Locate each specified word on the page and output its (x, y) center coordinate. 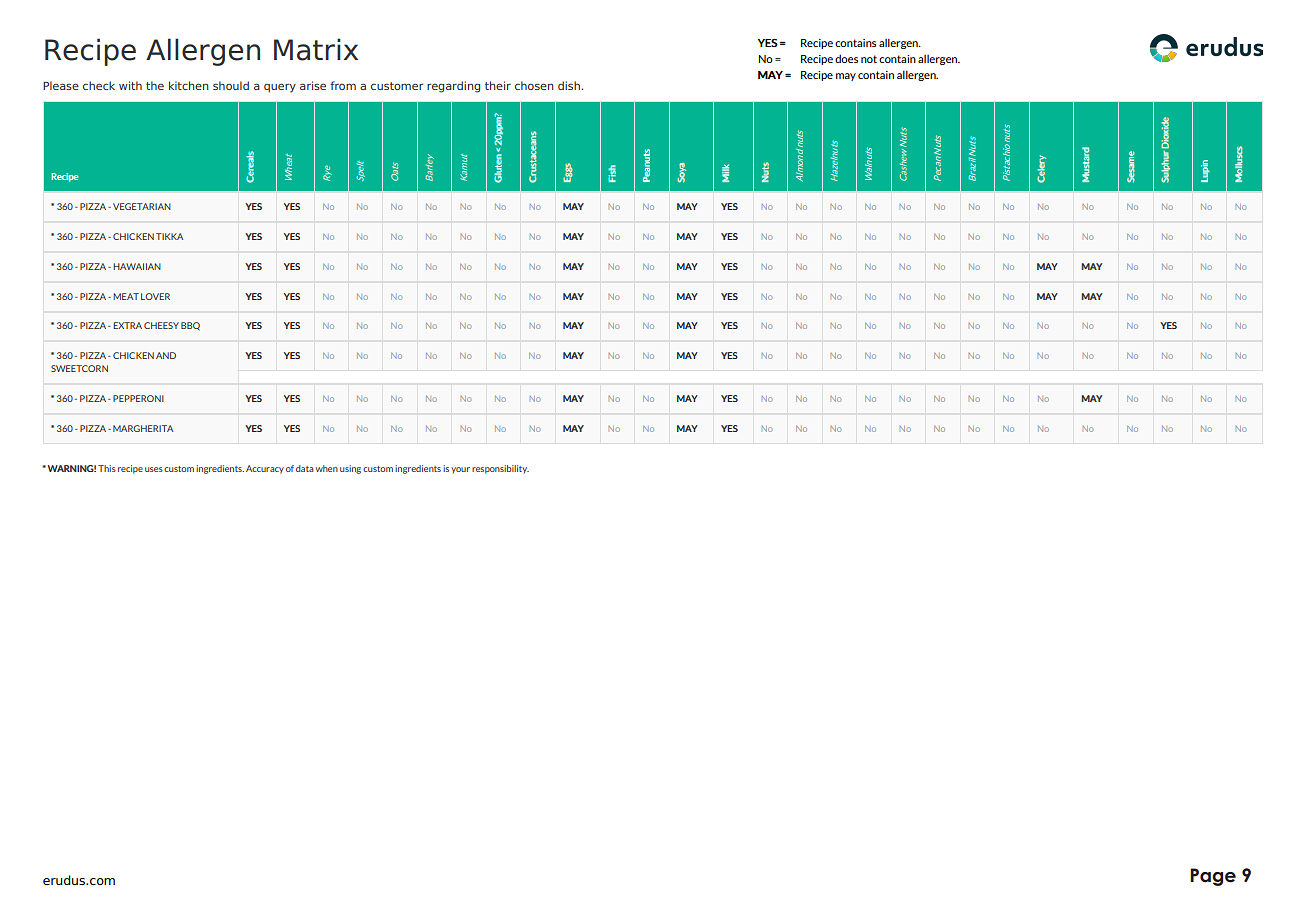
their (498, 85)
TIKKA (169, 236)
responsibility (500, 469)
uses (154, 469)
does (846, 59)
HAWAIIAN (137, 266)
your (460, 470)
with (130, 85)
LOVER (155, 296)
